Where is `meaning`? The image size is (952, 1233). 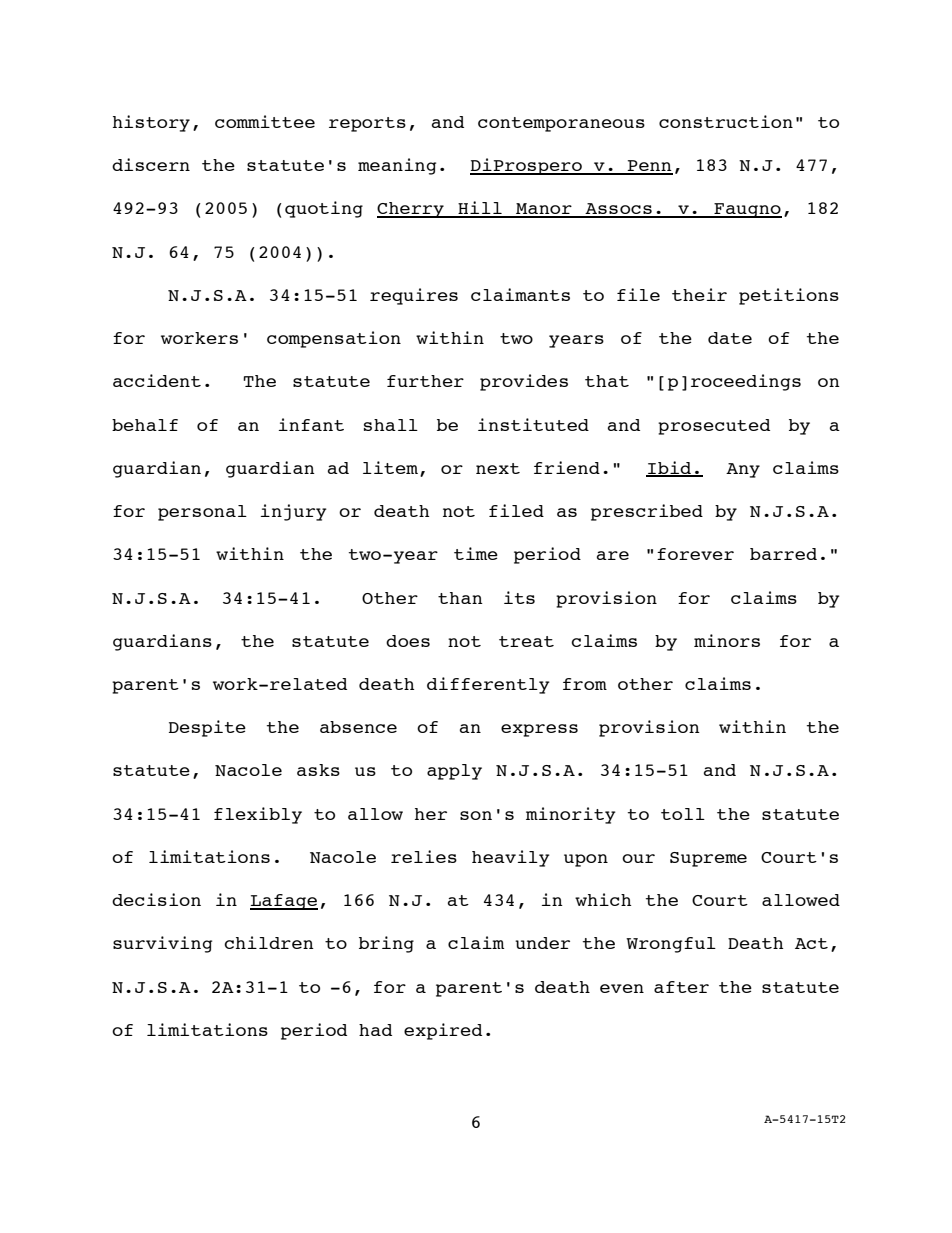 meaning is located at coordinates (397, 166).
